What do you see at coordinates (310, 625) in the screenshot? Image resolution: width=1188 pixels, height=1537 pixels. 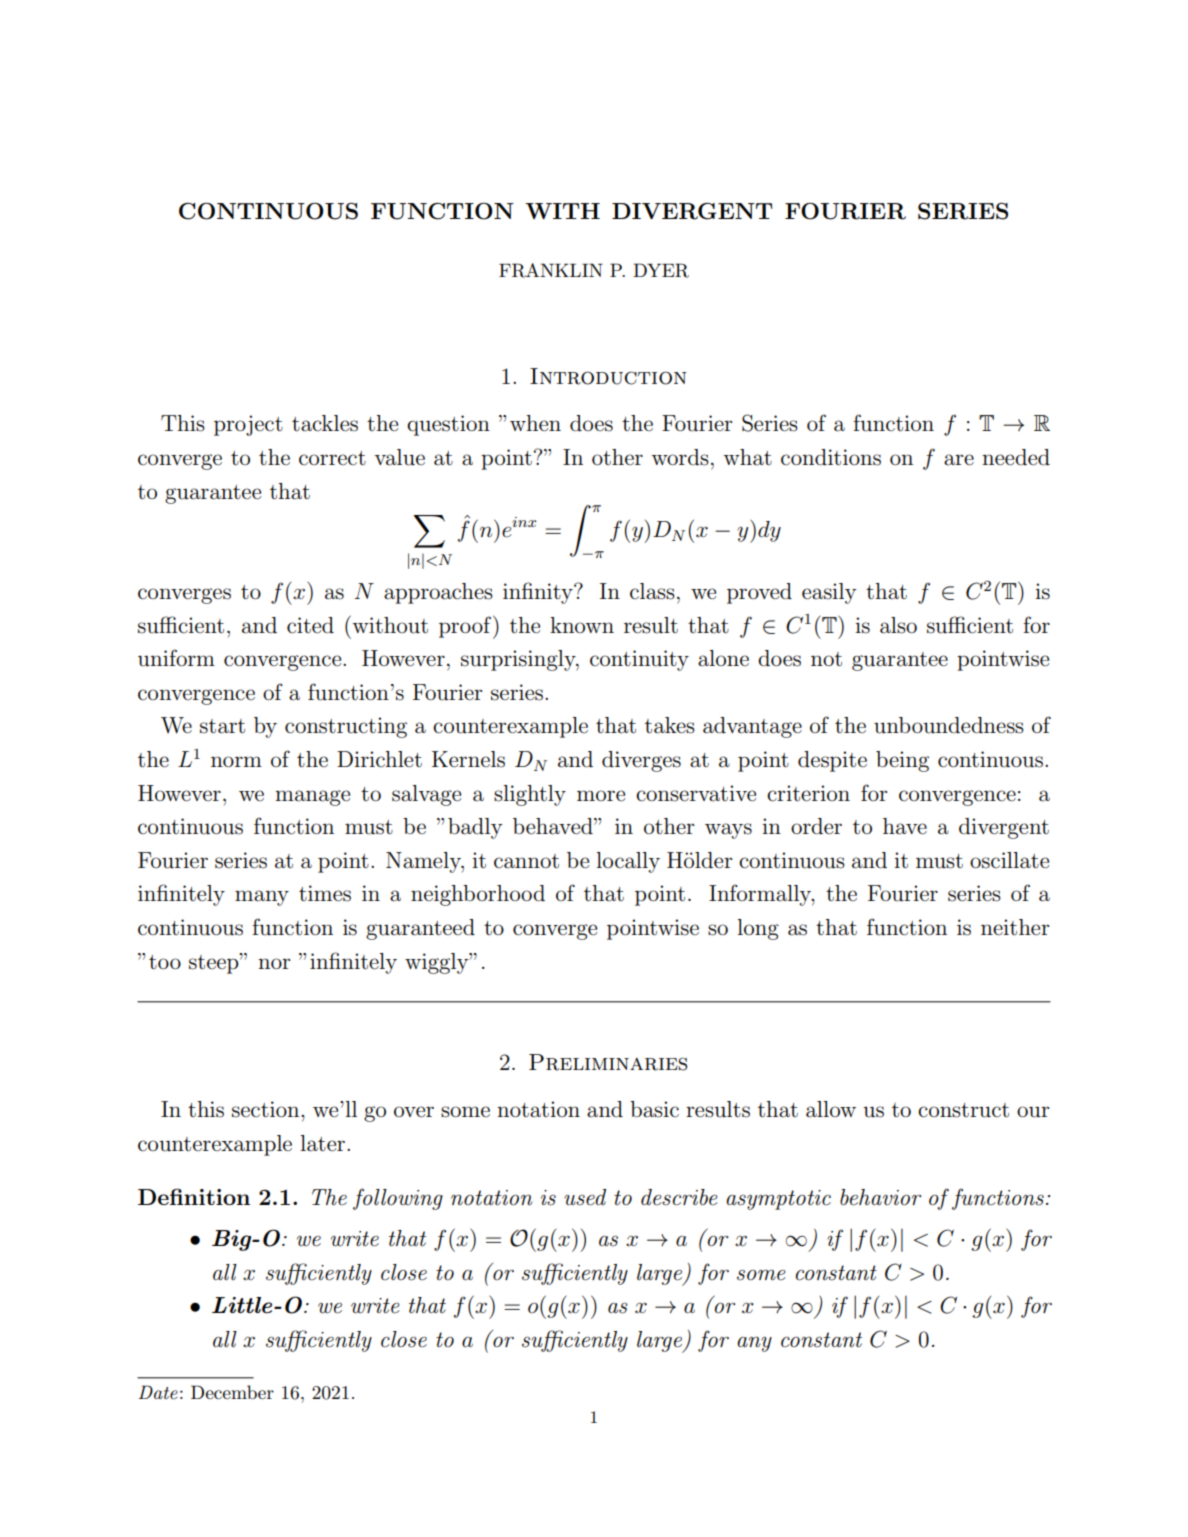 I see `cited` at bounding box center [310, 625].
